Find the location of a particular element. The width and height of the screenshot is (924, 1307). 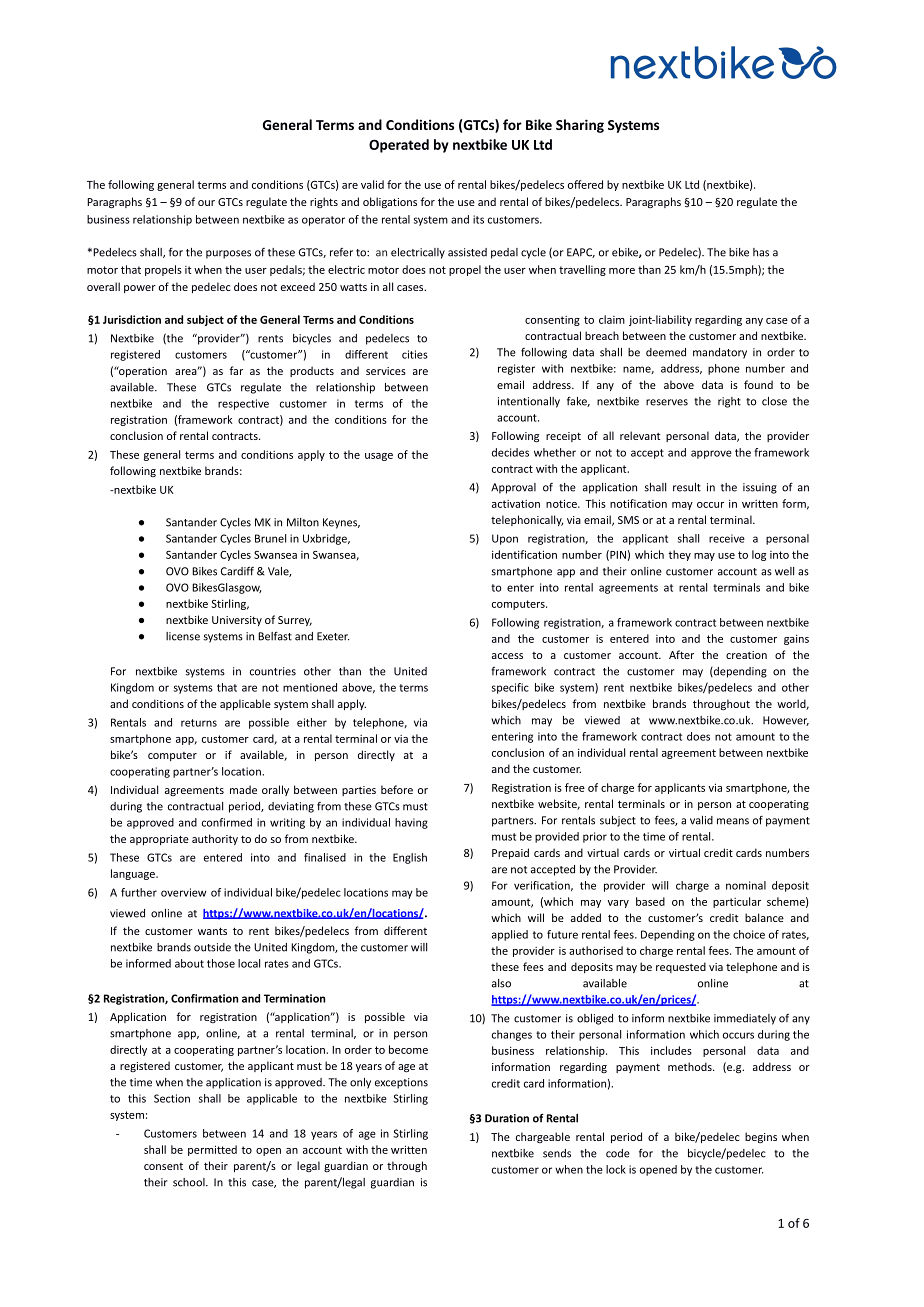

license is located at coordinates (183, 636).
